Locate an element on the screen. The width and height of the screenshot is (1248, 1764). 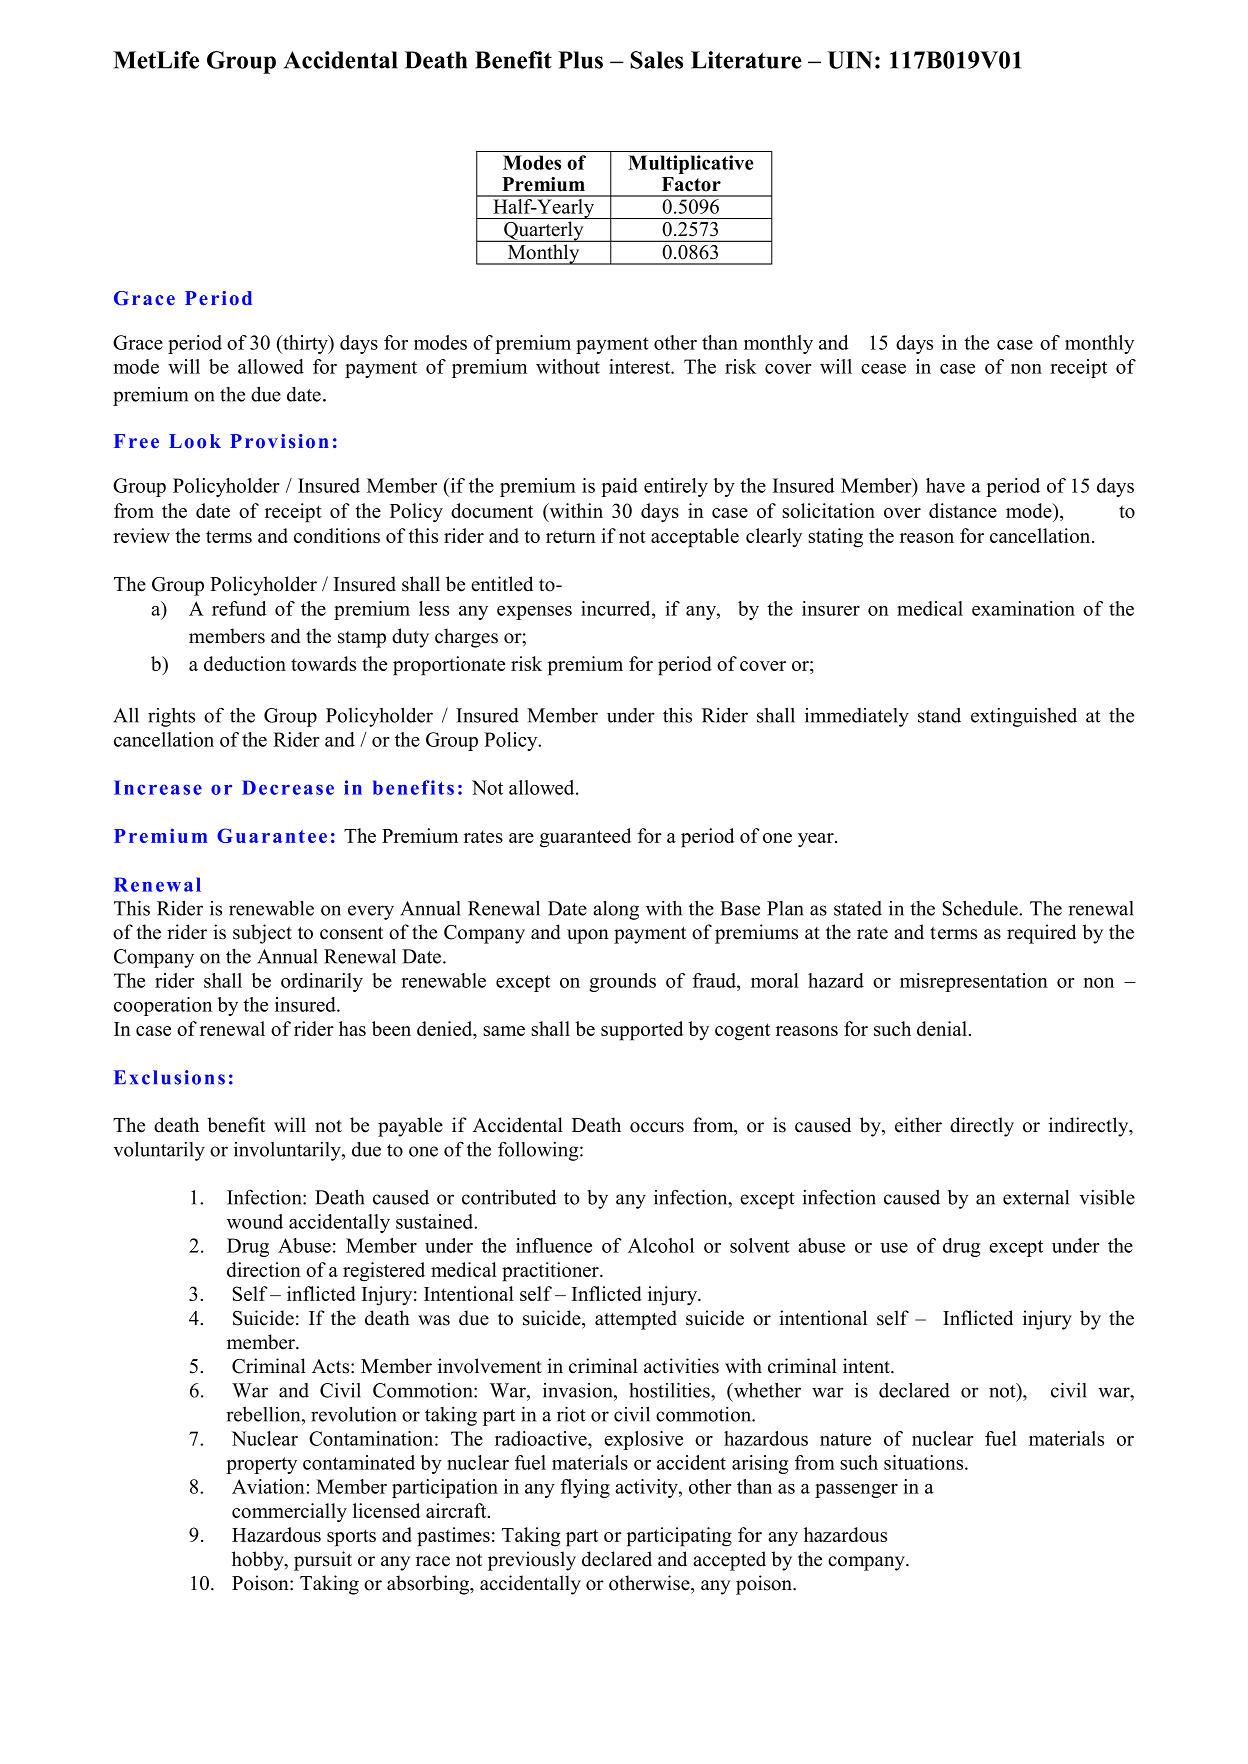
thirty is located at coordinates (305, 344).
